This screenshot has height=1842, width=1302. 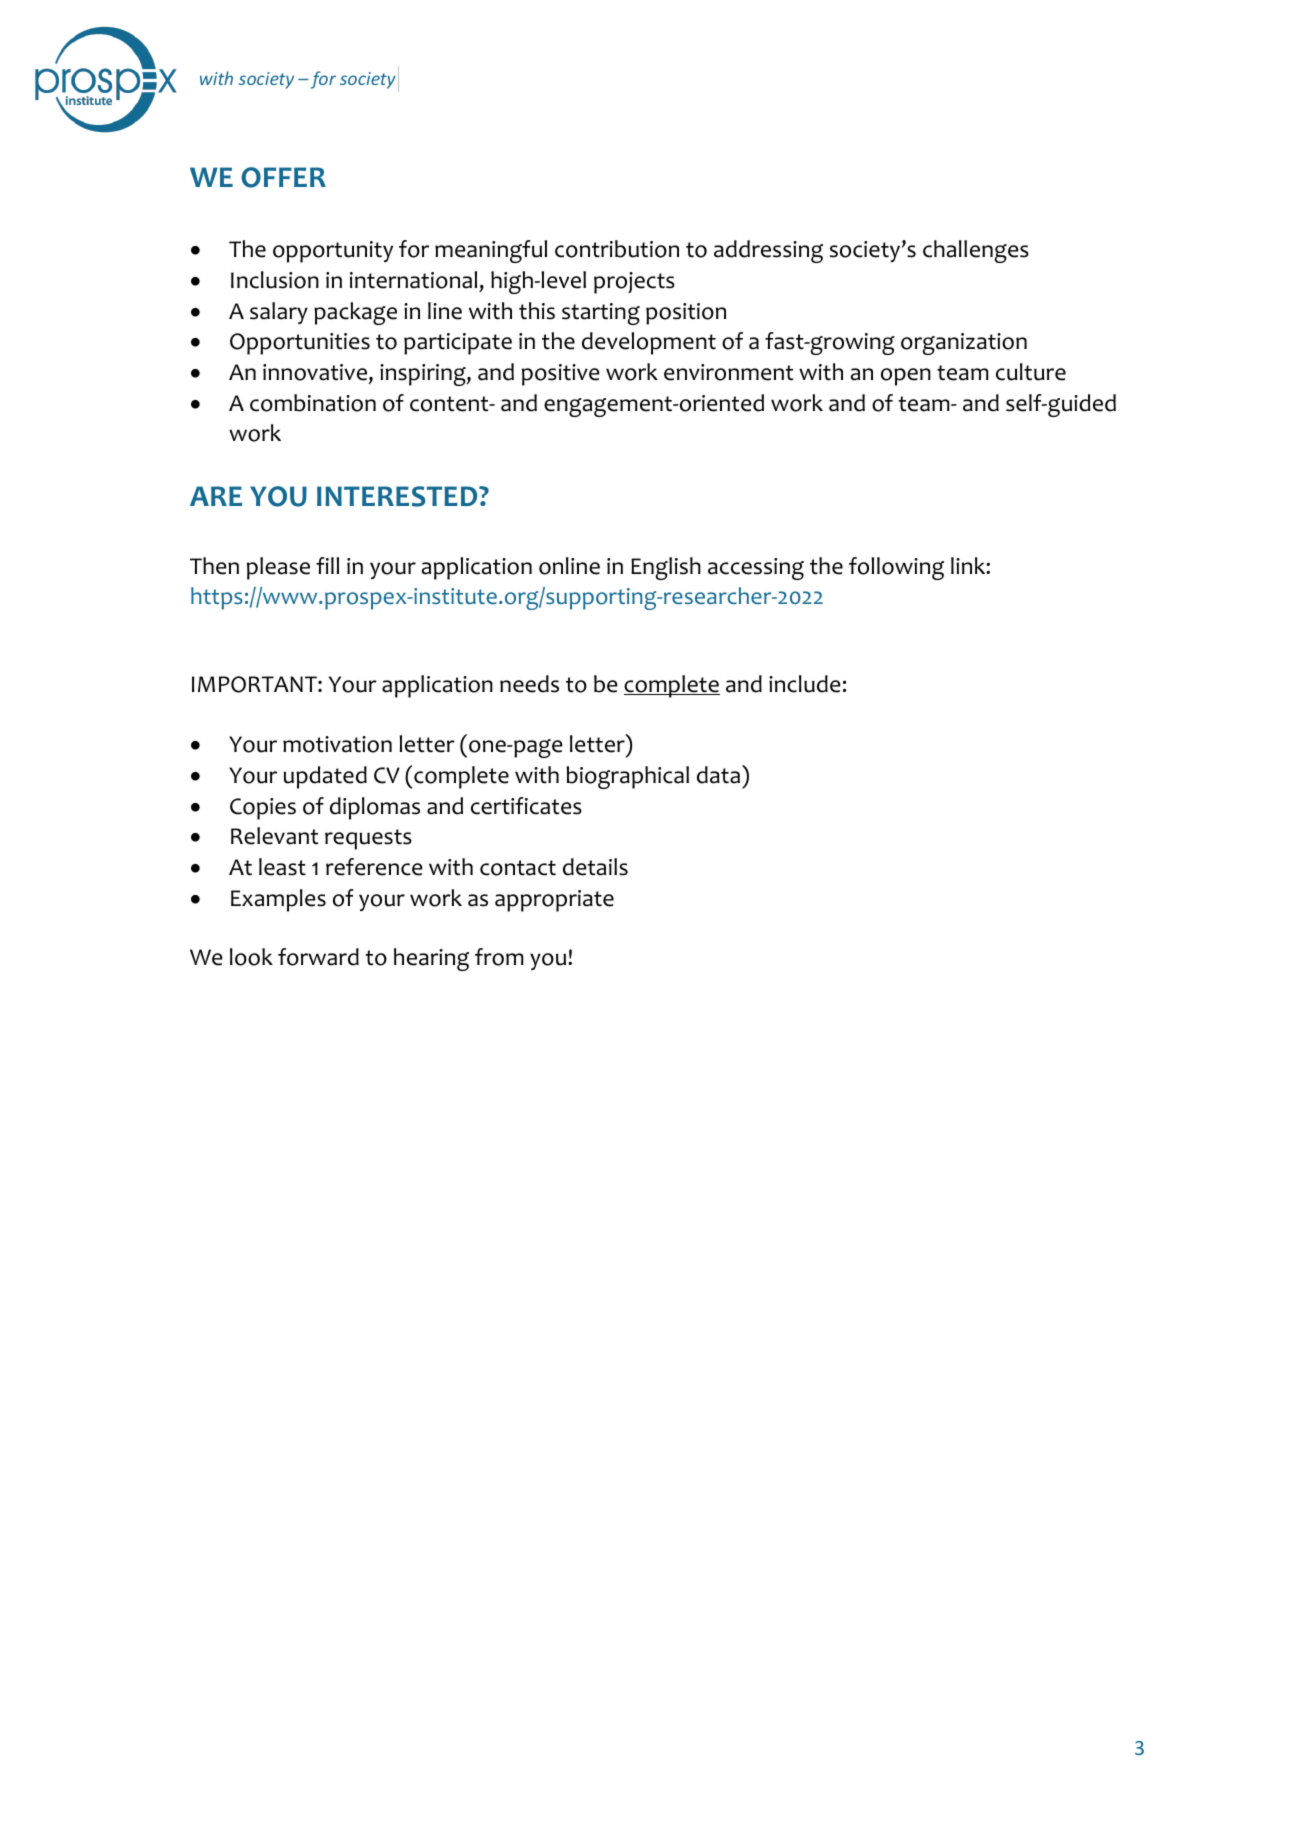 I want to click on positive, so click(x=561, y=375).
